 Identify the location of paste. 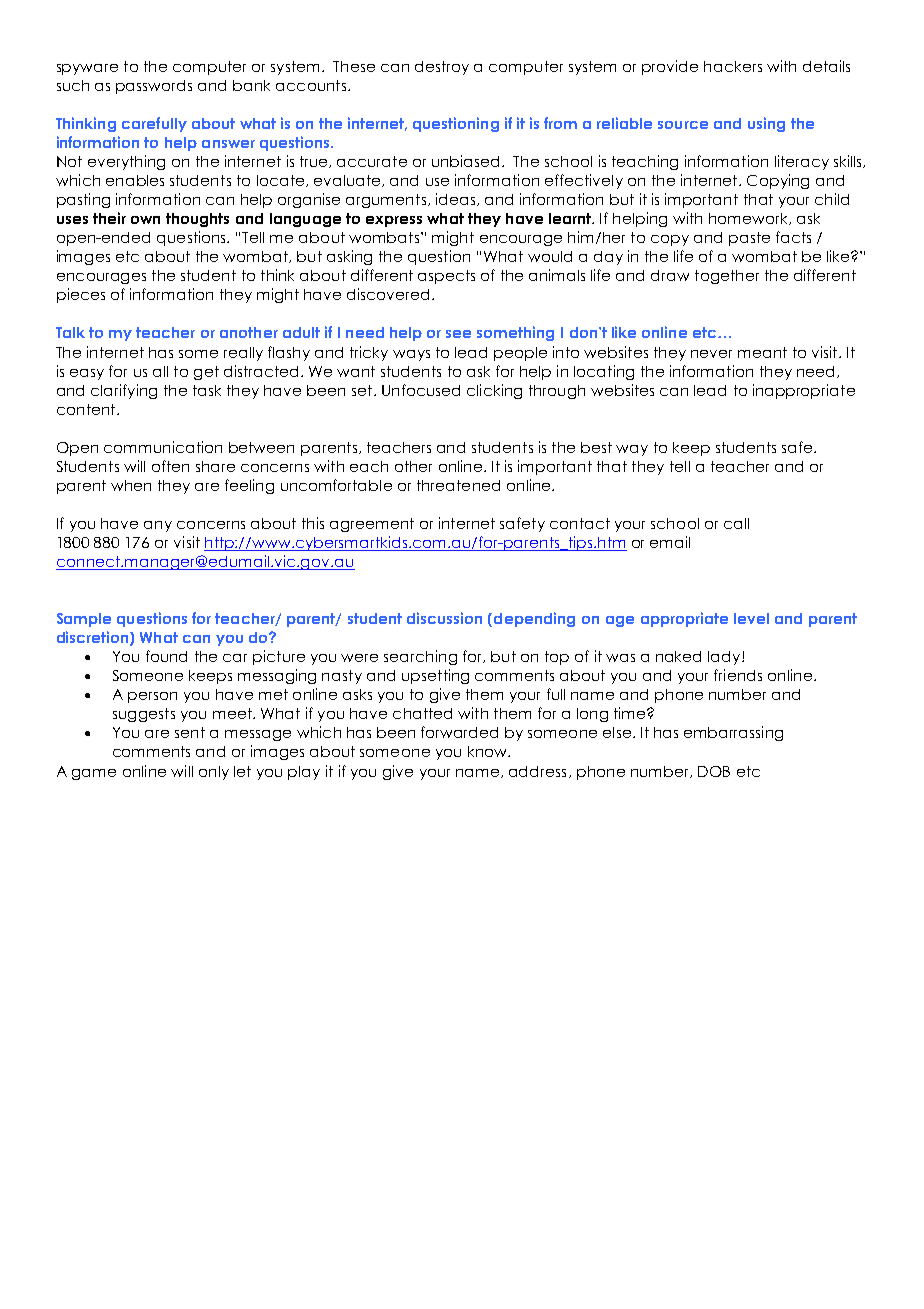
(749, 239).
